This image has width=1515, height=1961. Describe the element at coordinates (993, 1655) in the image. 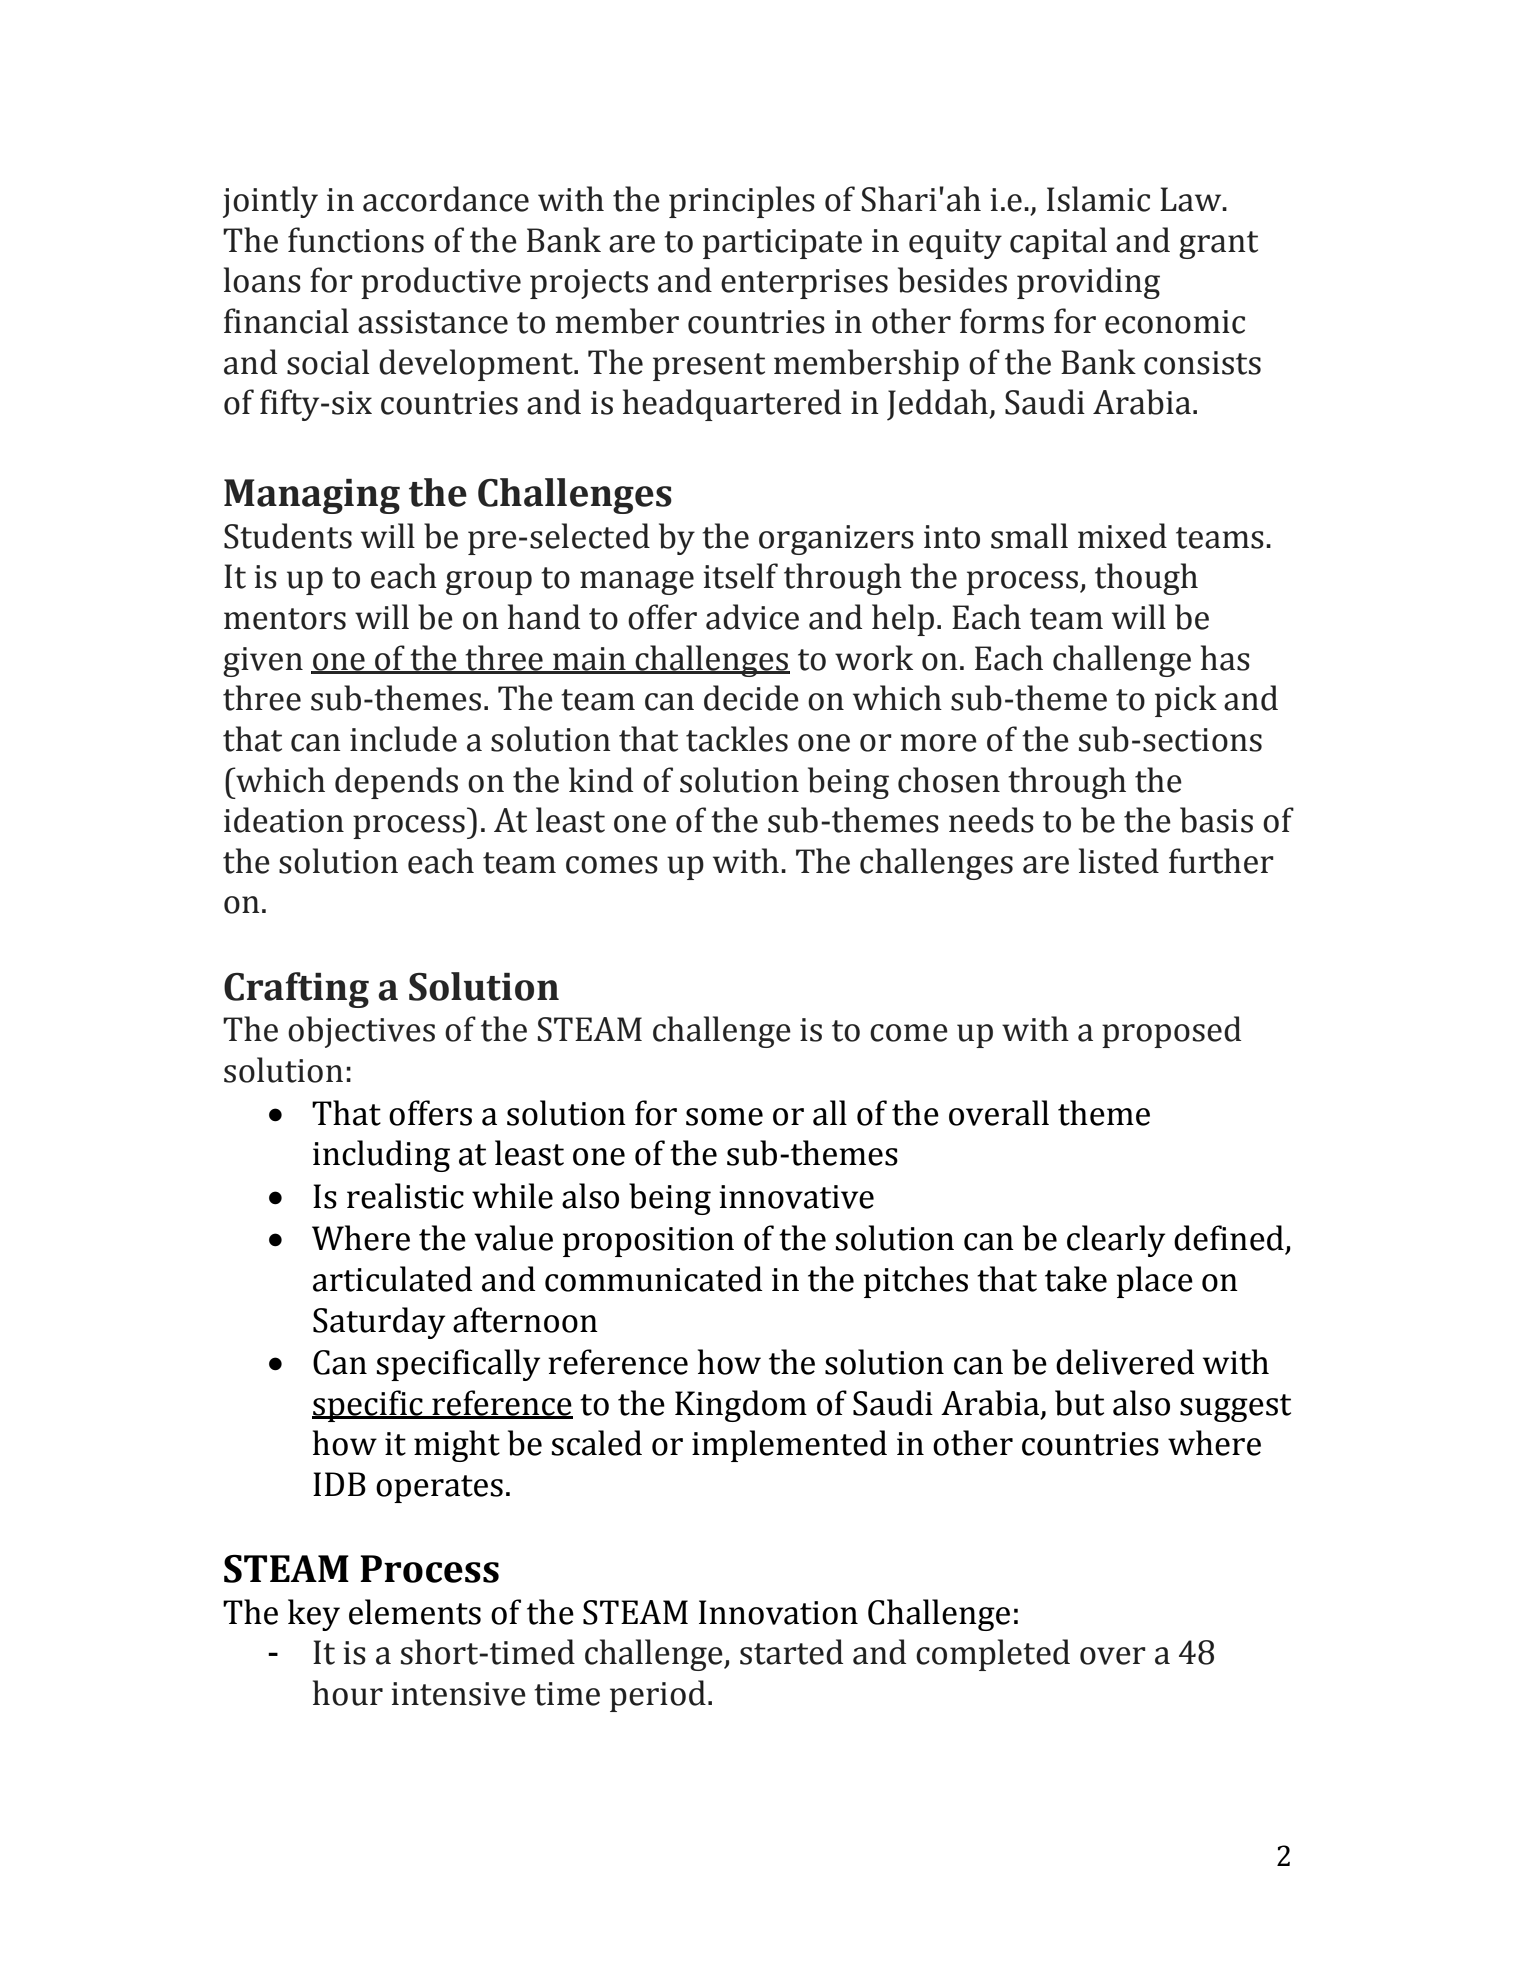

I see `completed` at that location.
